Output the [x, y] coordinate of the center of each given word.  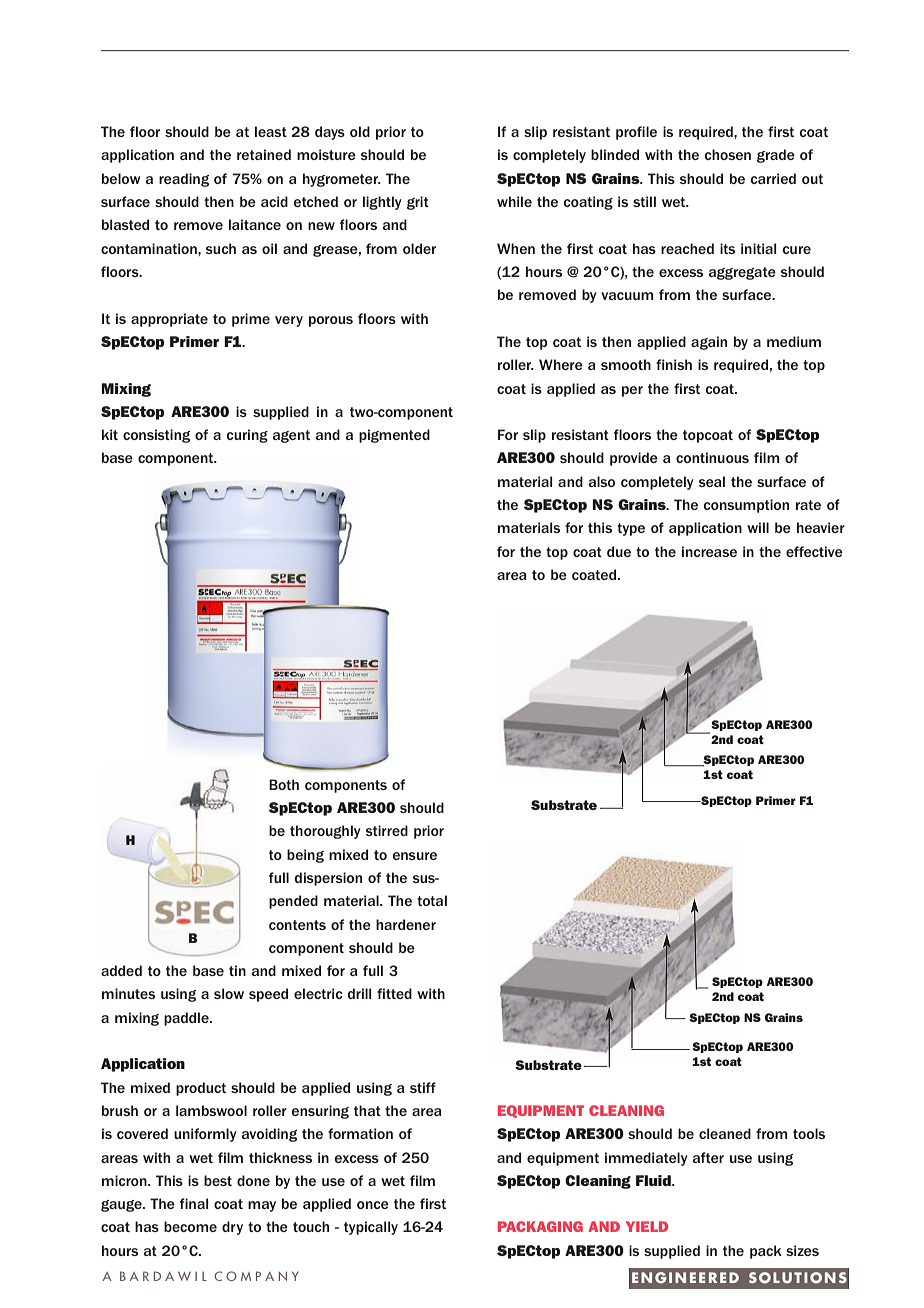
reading [184, 180]
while [514, 201]
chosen [727, 154]
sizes [802, 1250]
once [373, 1205]
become [190, 1226]
